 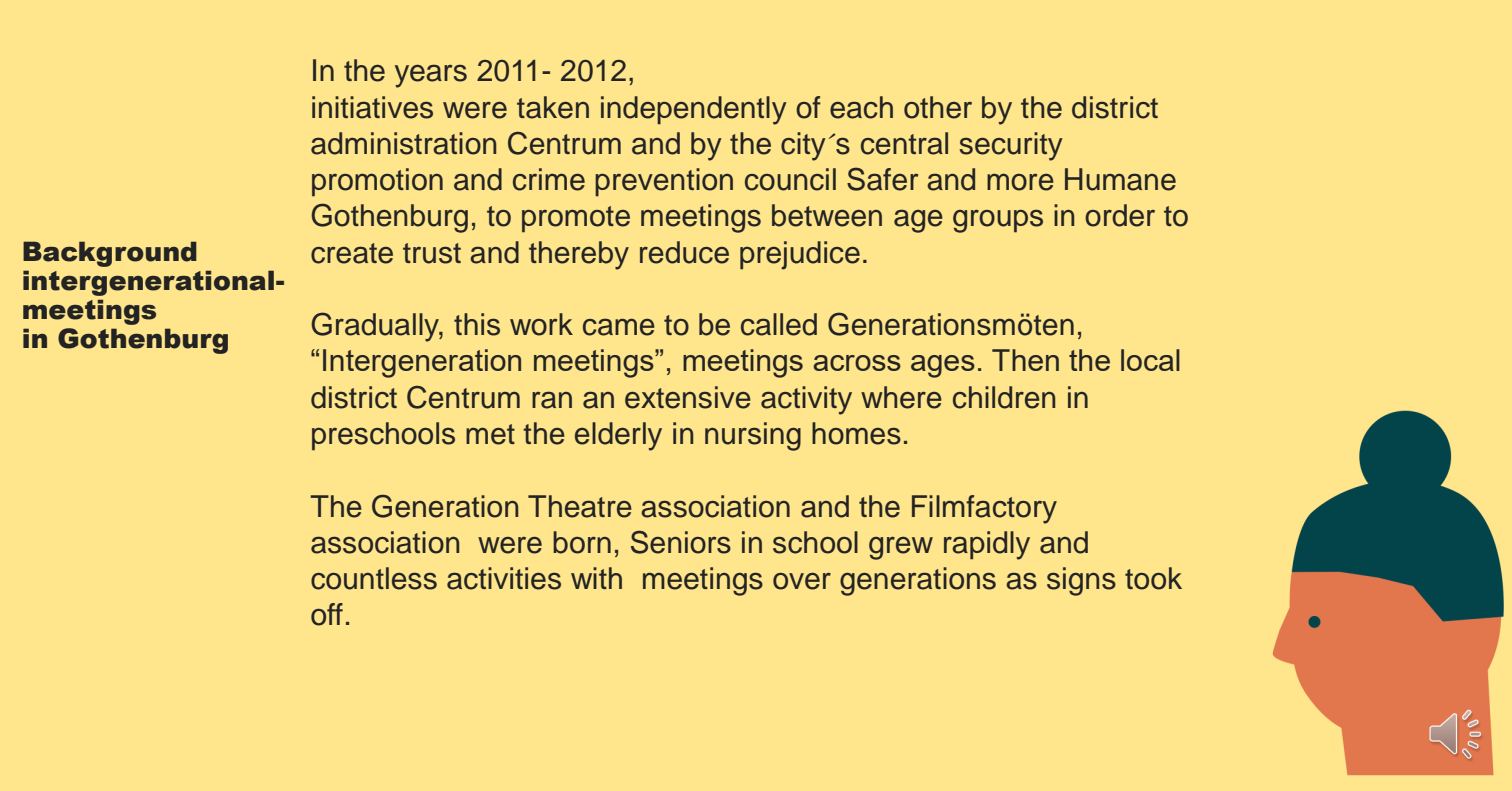 I want to click on this, so click(x=477, y=324).
